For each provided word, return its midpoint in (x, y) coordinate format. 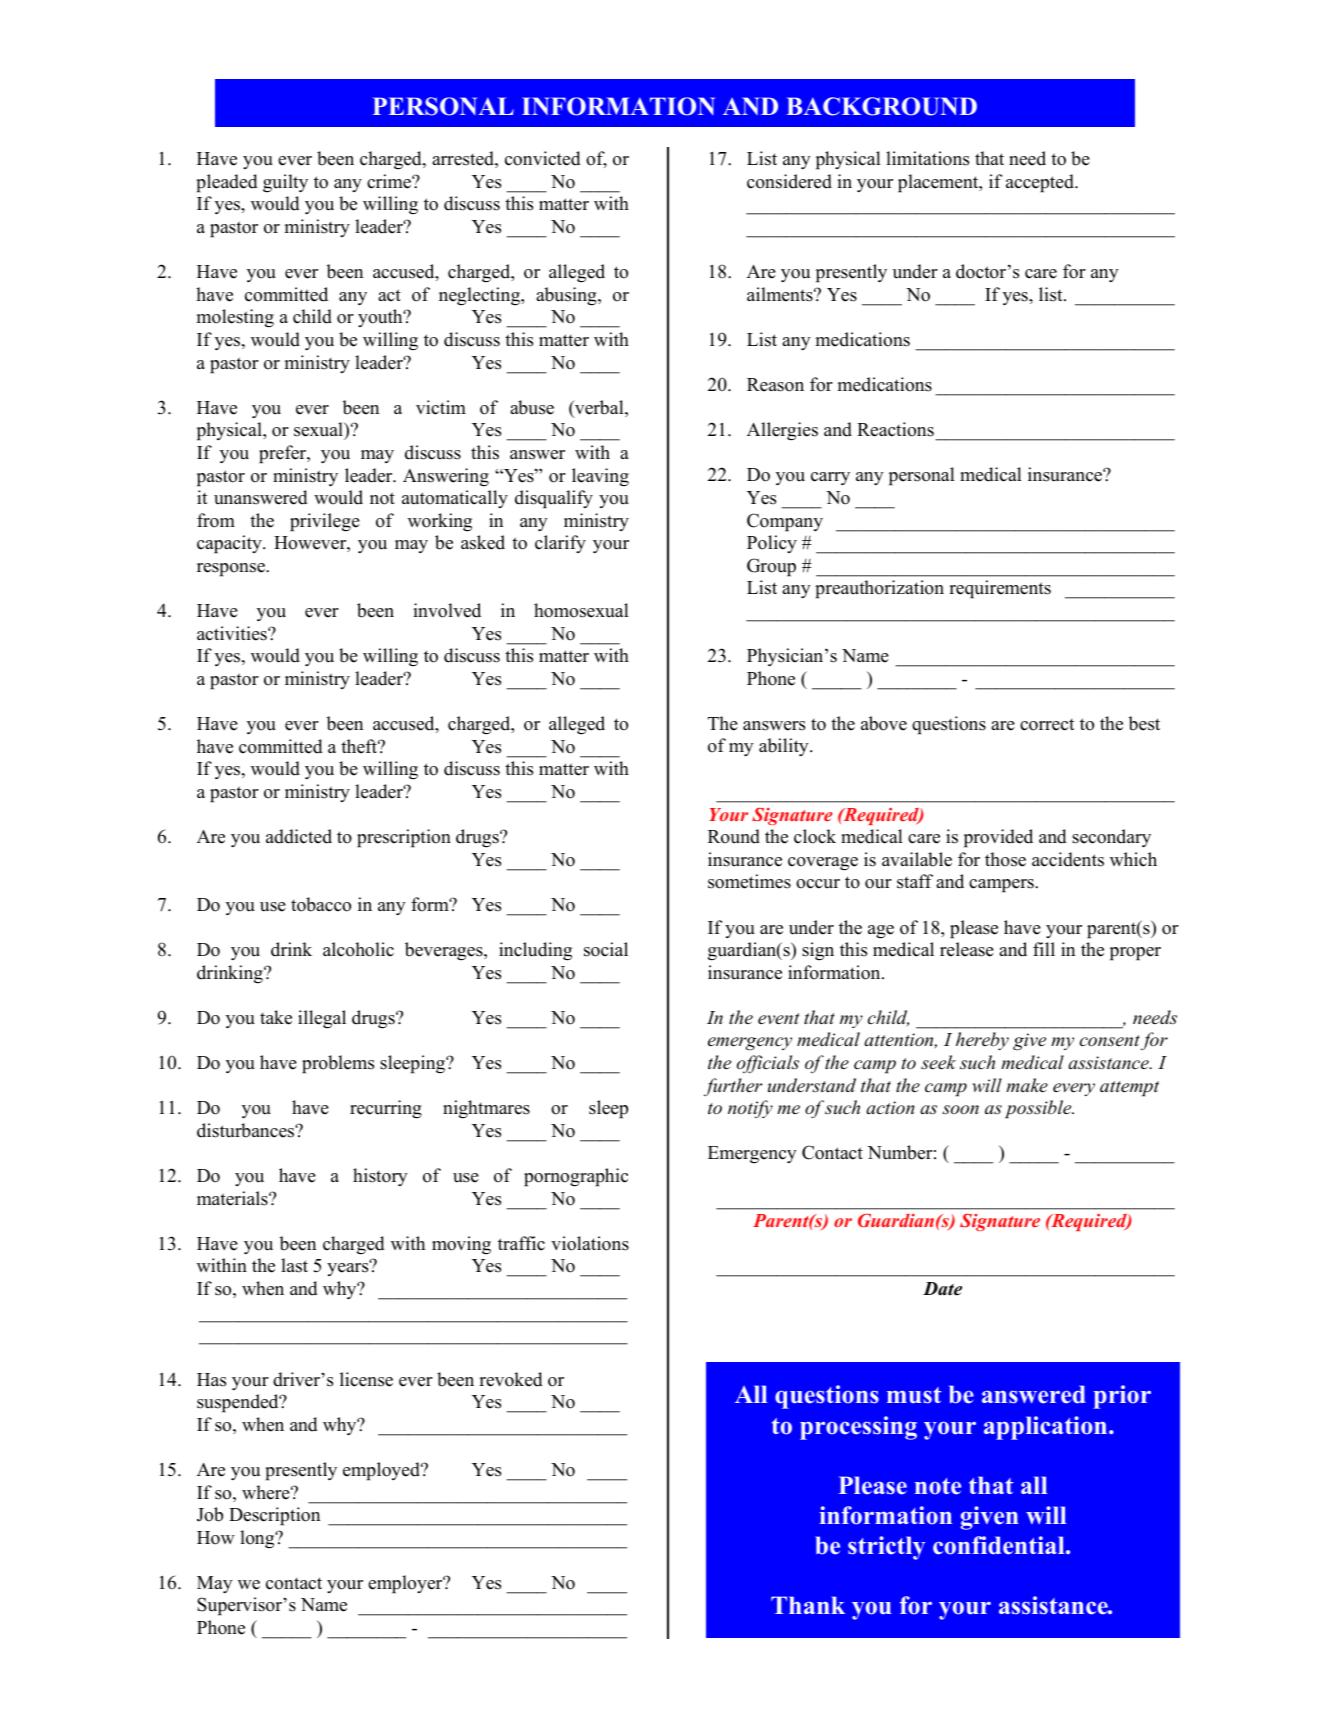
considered (789, 181)
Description (274, 1516)
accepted (1041, 183)
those (1005, 859)
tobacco (321, 904)
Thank (808, 1605)
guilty (285, 183)
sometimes (749, 881)
